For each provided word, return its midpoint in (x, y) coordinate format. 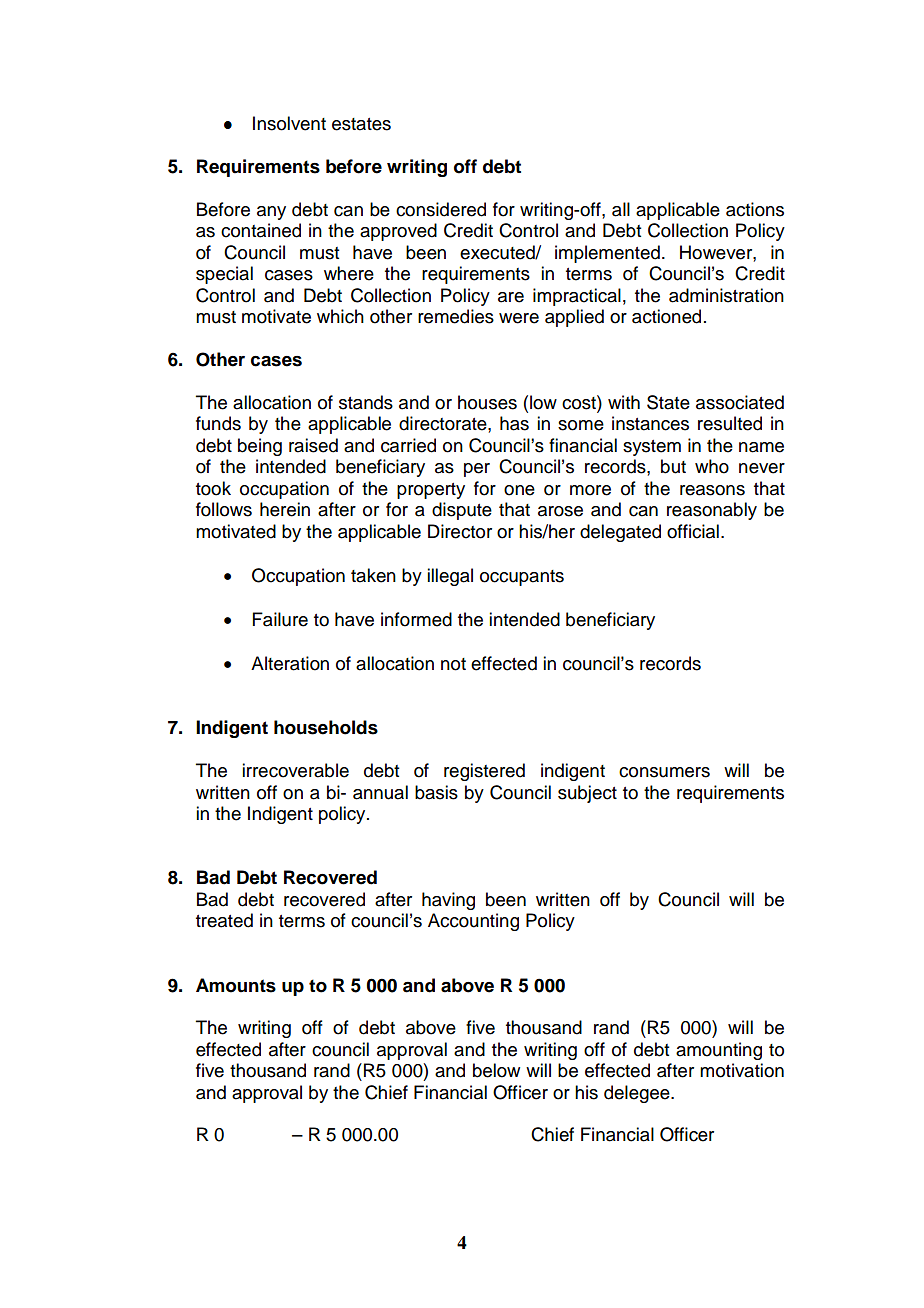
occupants (522, 578)
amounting (719, 1051)
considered (441, 209)
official (693, 531)
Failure (280, 619)
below (496, 1070)
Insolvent (289, 123)
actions (755, 209)
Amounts (236, 985)
